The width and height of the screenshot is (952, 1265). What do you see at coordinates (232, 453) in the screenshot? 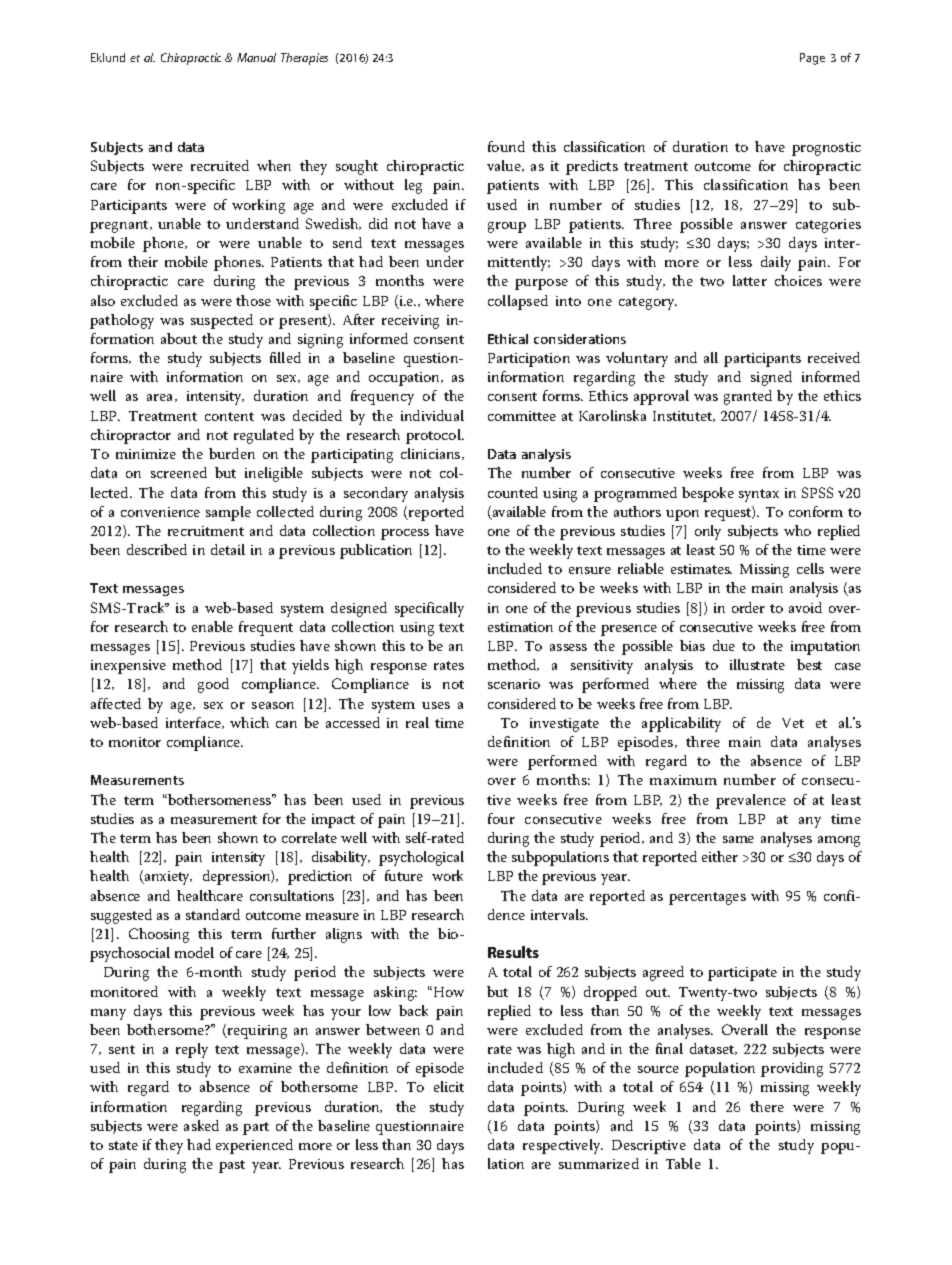
I see `burden` at bounding box center [232, 453].
